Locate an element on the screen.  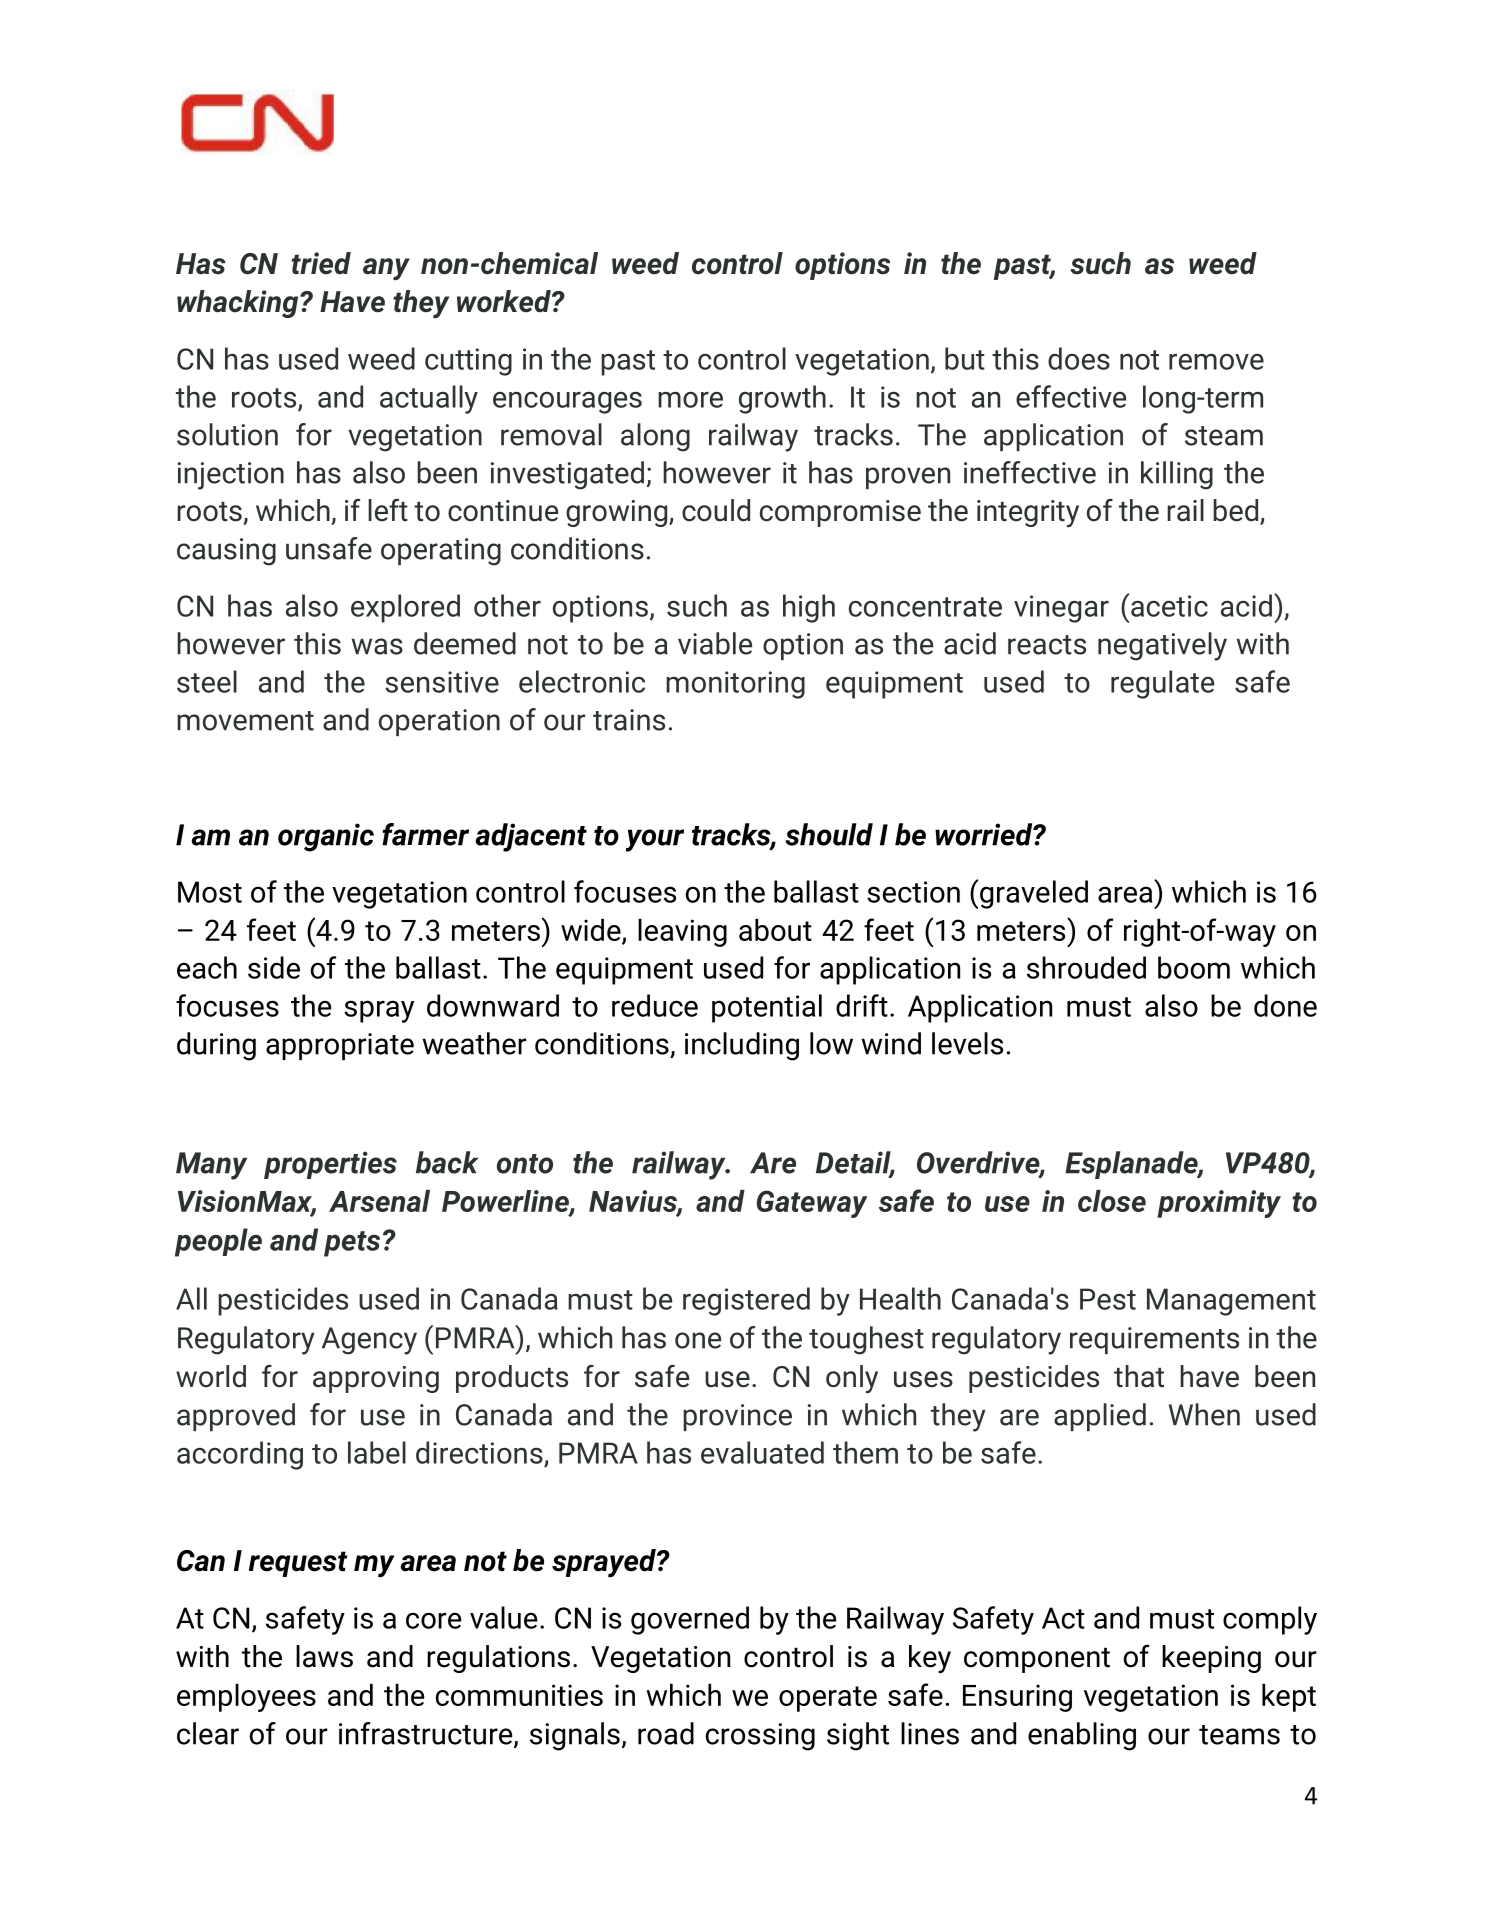
organic is located at coordinates (326, 837).
